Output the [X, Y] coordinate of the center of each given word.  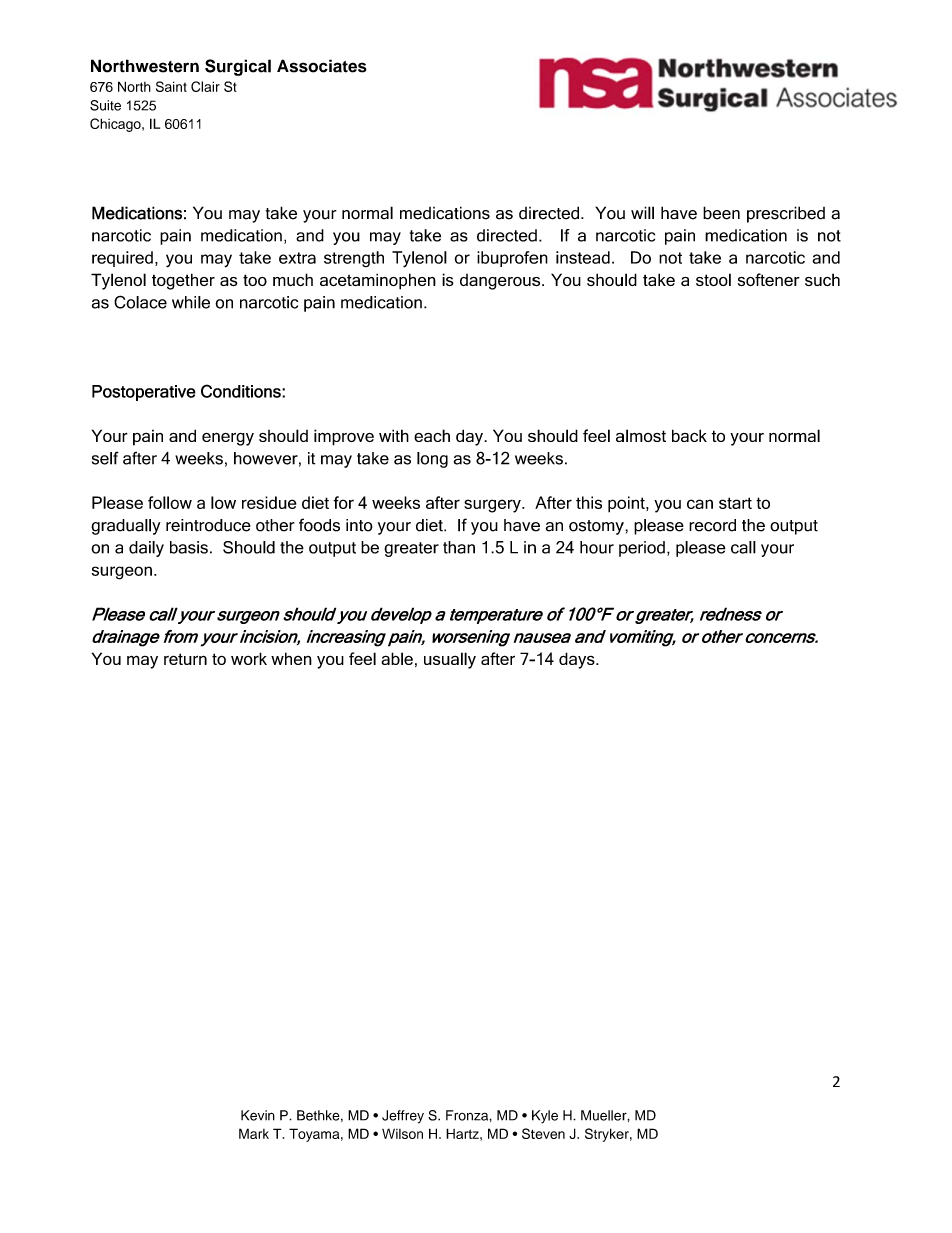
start [735, 503]
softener [769, 279]
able [397, 658]
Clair [205, 86]
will [642, 212]
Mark [254, 1133]
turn [192, 659]
